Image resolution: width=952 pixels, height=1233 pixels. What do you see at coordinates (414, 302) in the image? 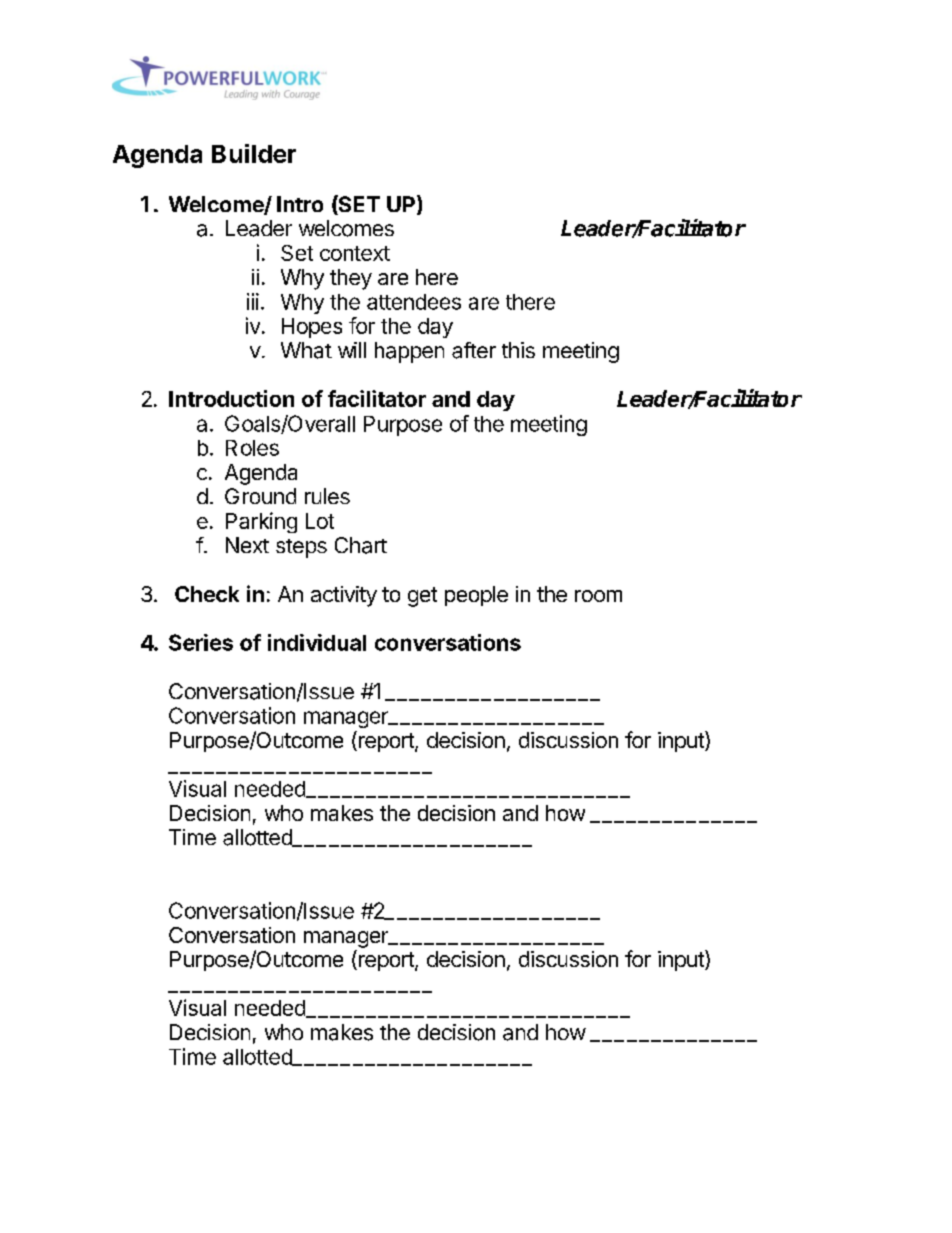
I see `attendees` at bounding box center [414, 302].
